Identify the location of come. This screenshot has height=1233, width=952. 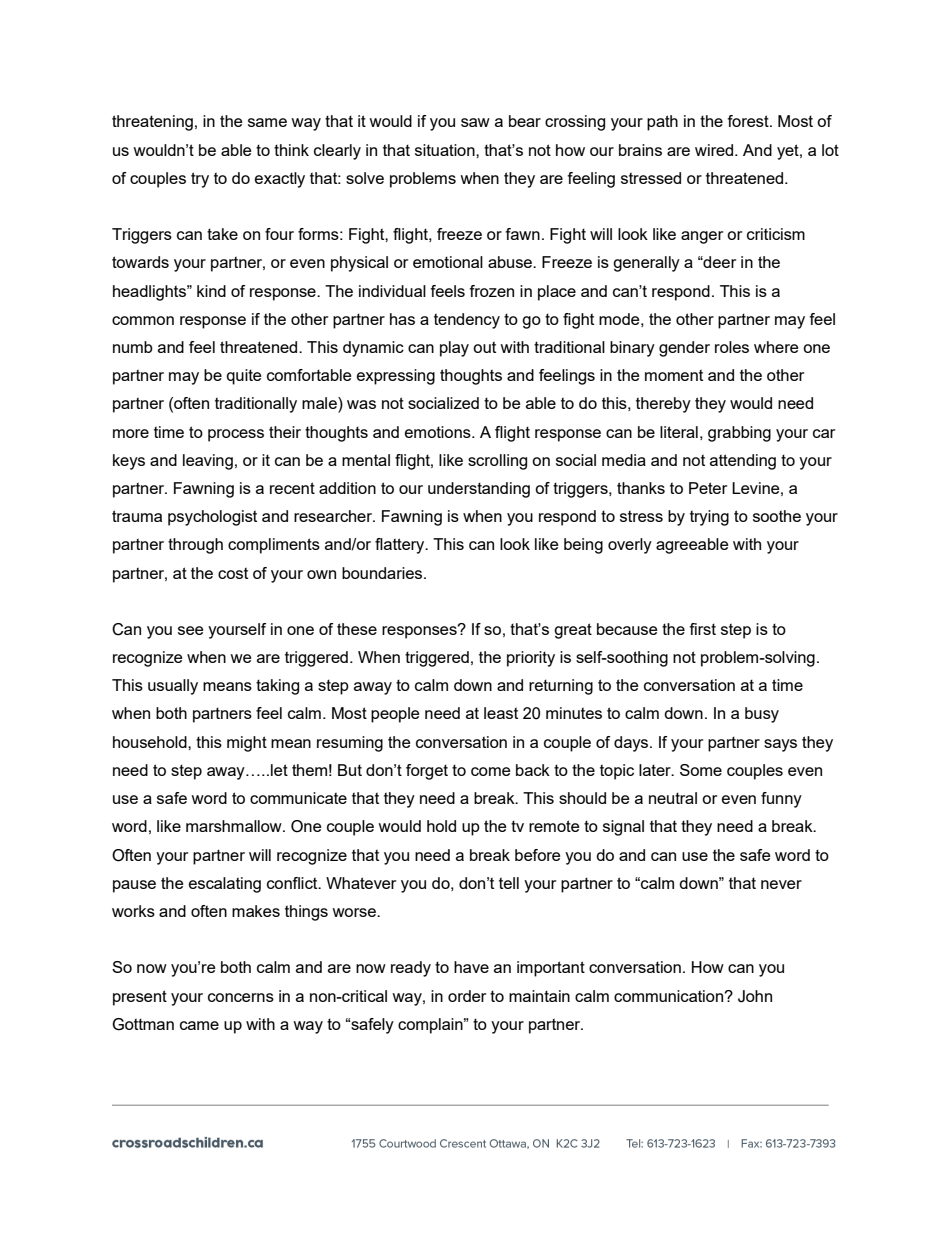
(491, 771).
